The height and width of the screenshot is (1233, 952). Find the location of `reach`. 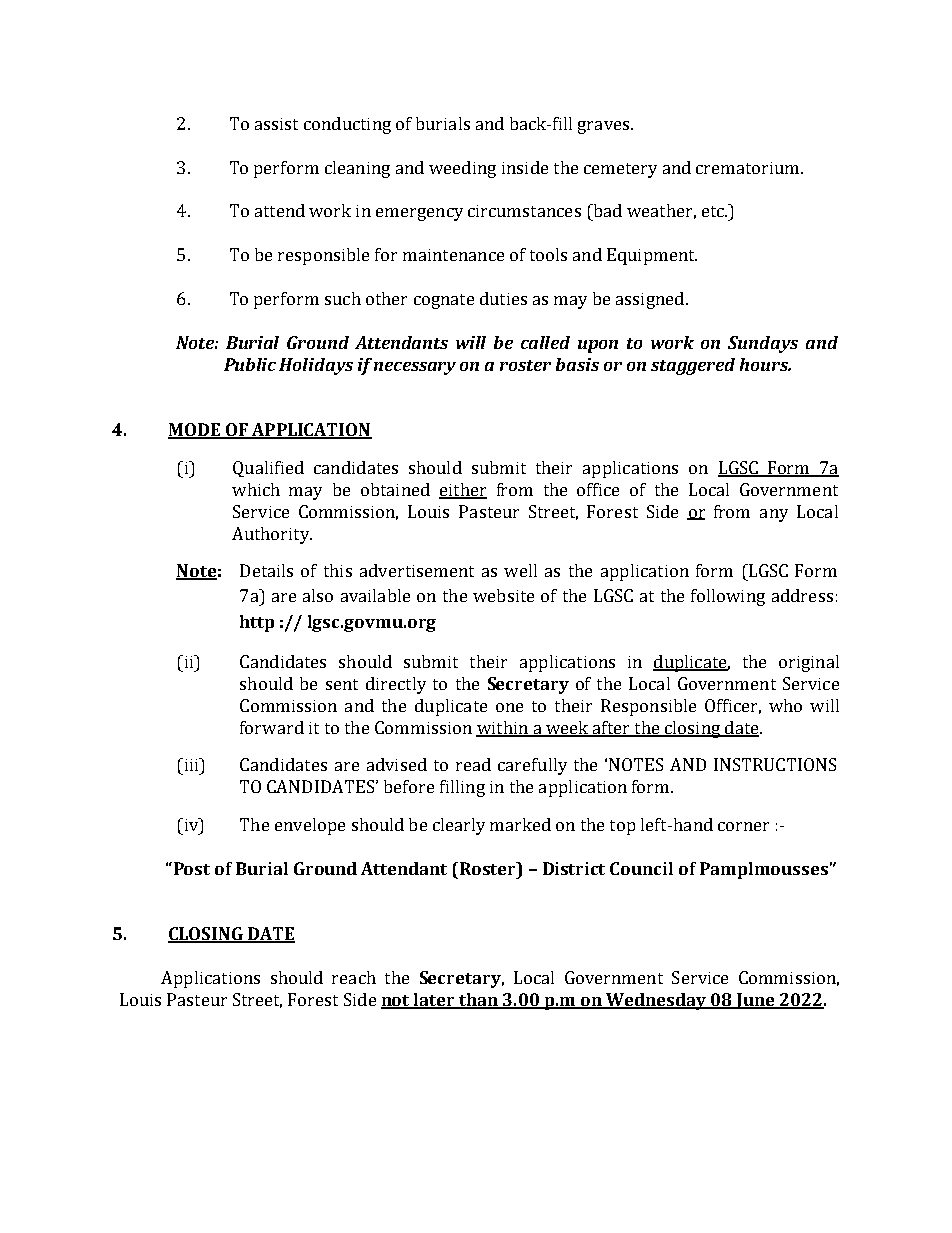

reach is located at coordinates (354, 977).
